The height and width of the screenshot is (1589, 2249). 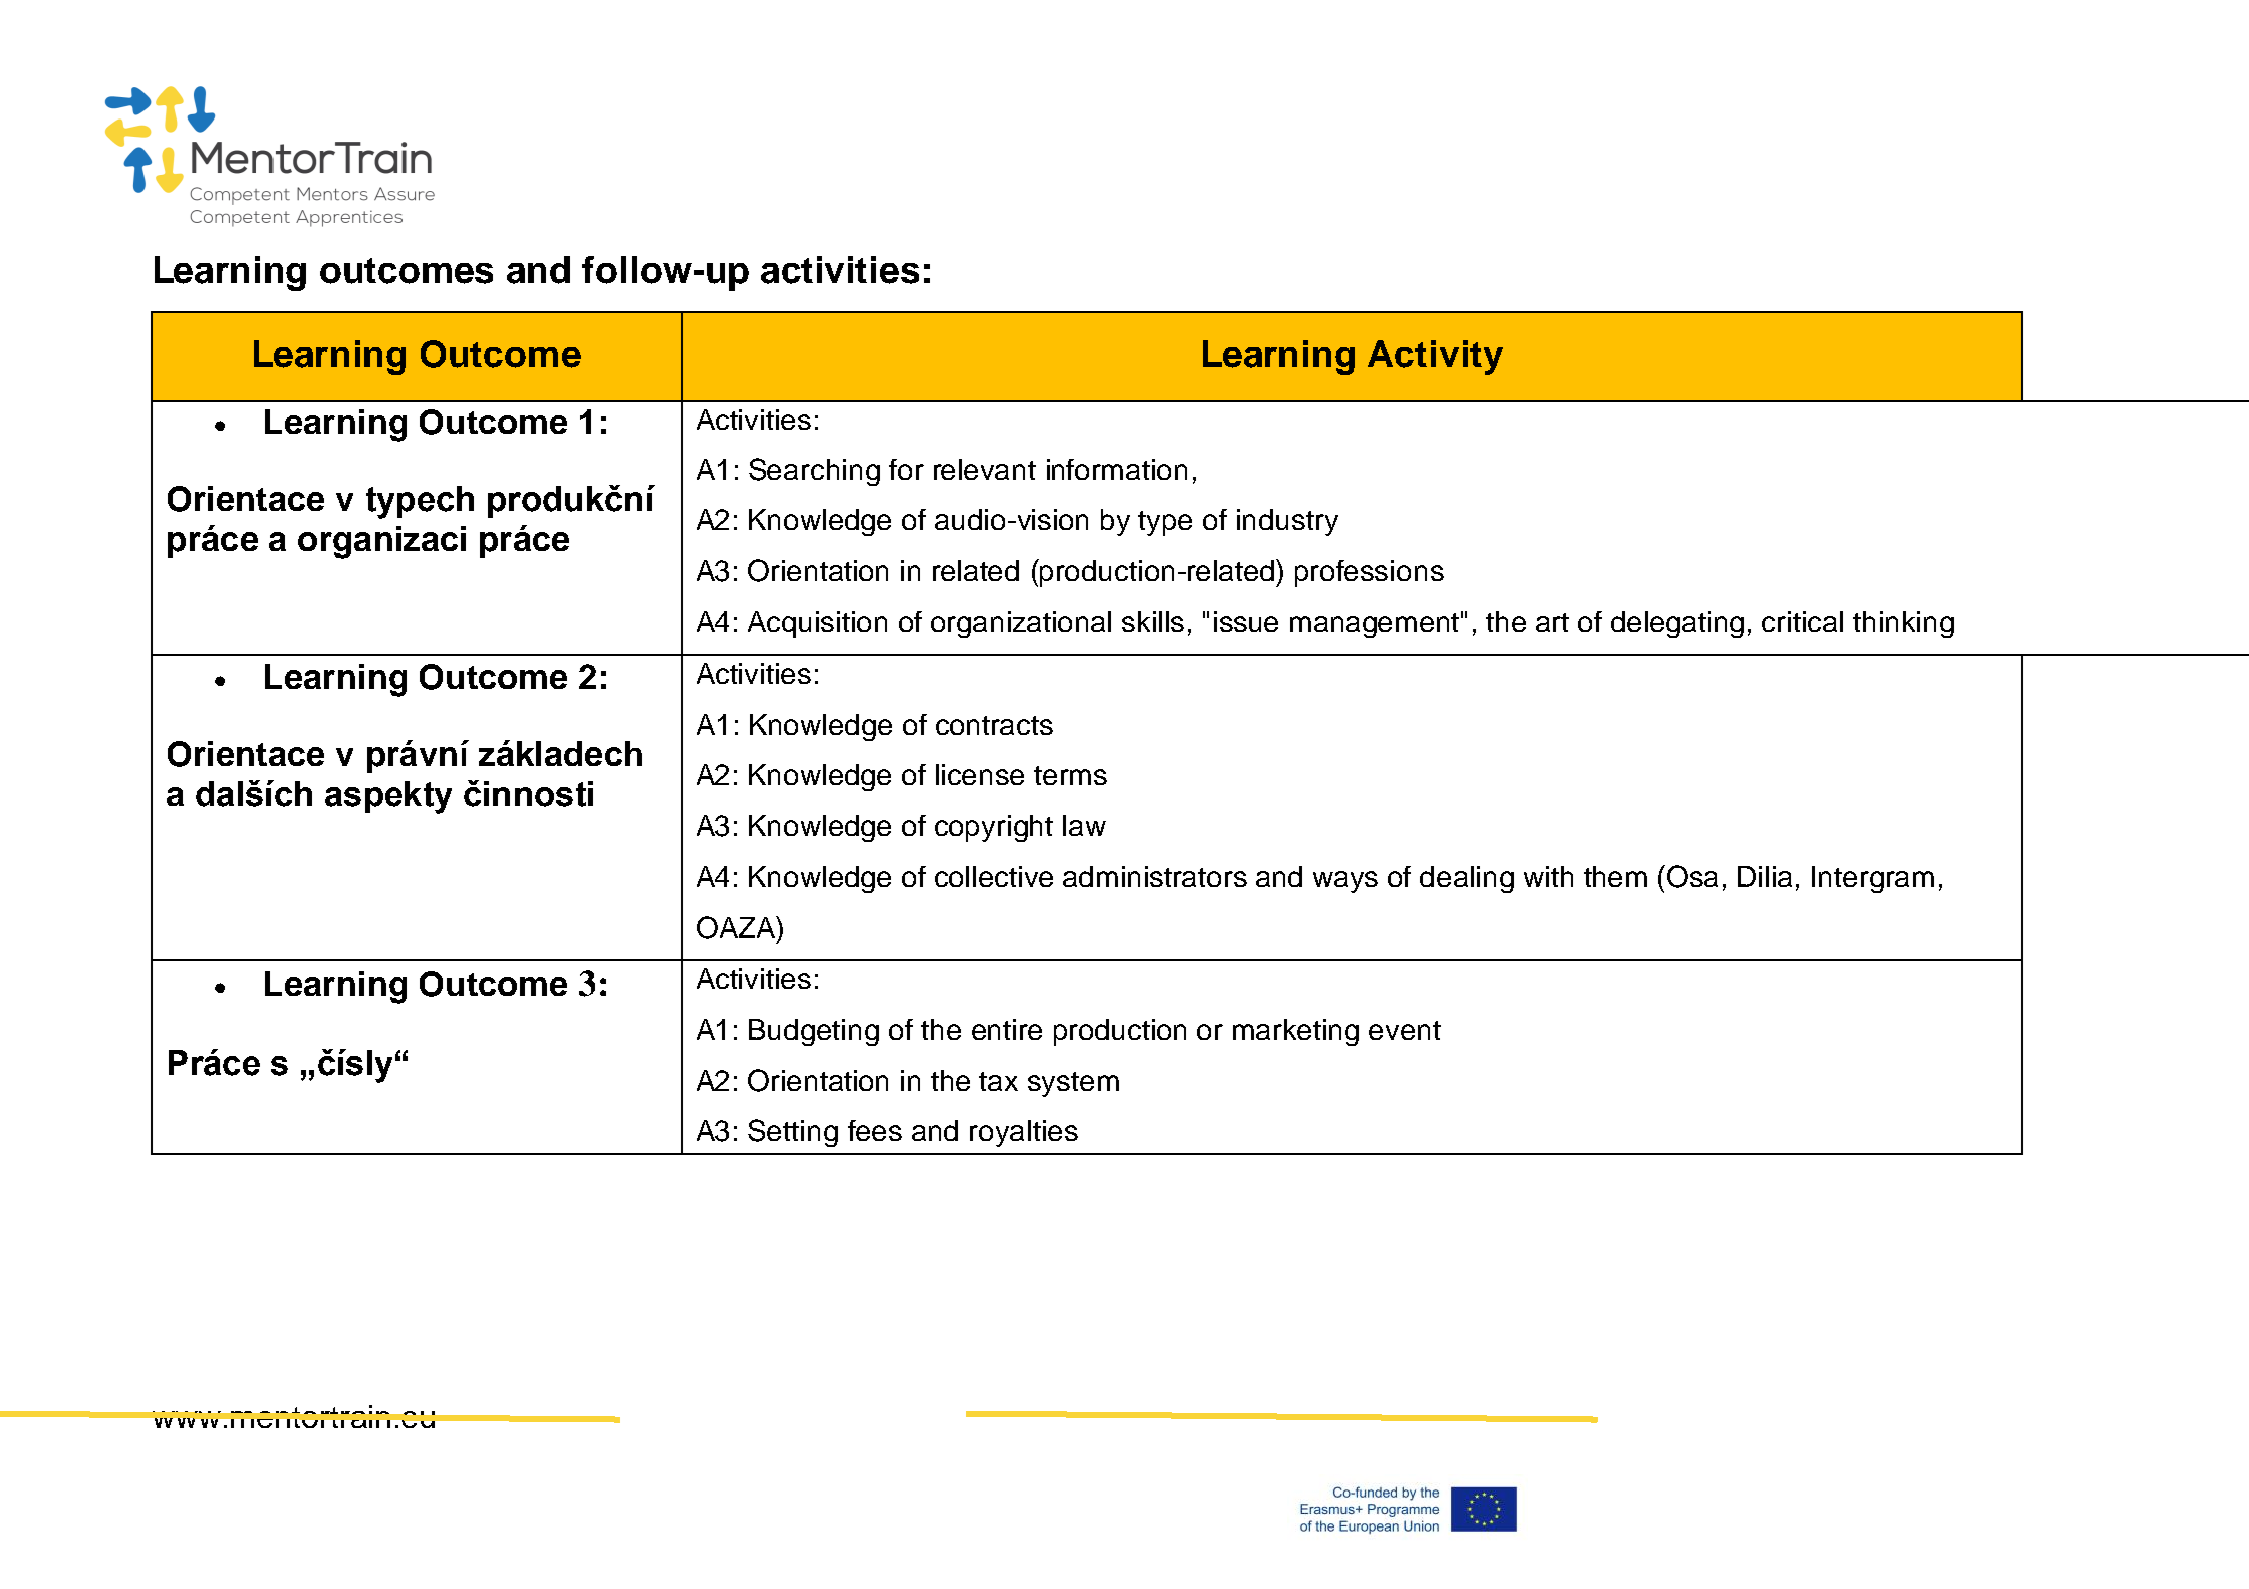 What do you see at coordinates (1692, 876) in the screenshot?
I see `Osa` at bounding box center [1692, 876].
